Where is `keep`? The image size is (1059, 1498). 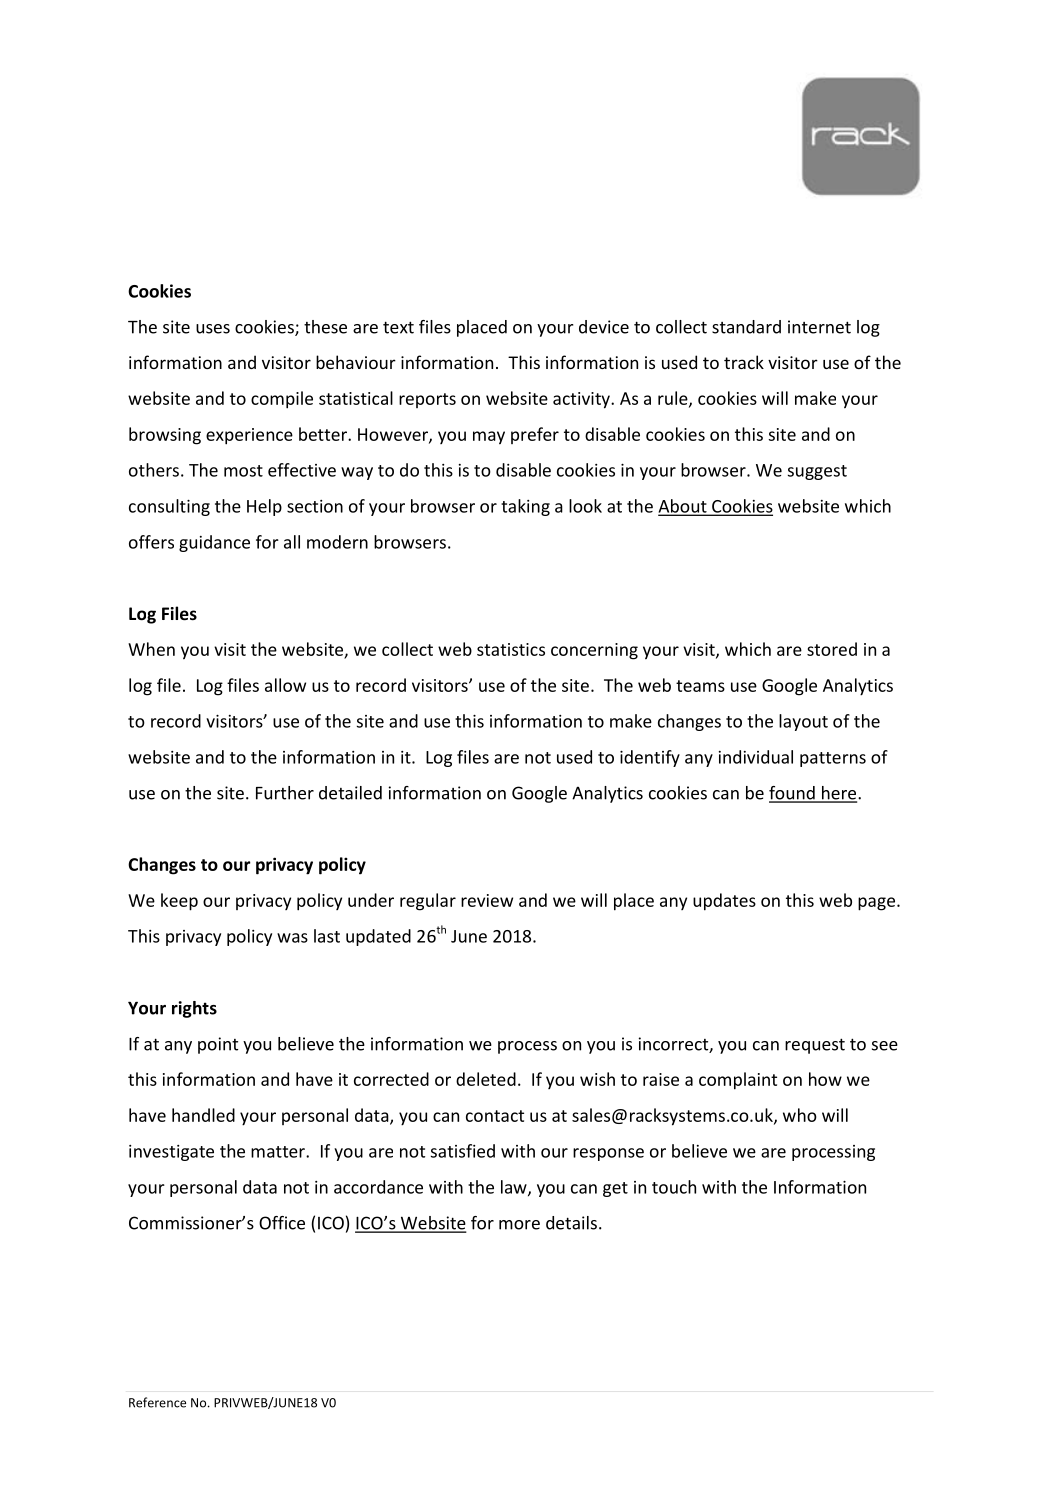
keep is located at coordinates (179, 902).
